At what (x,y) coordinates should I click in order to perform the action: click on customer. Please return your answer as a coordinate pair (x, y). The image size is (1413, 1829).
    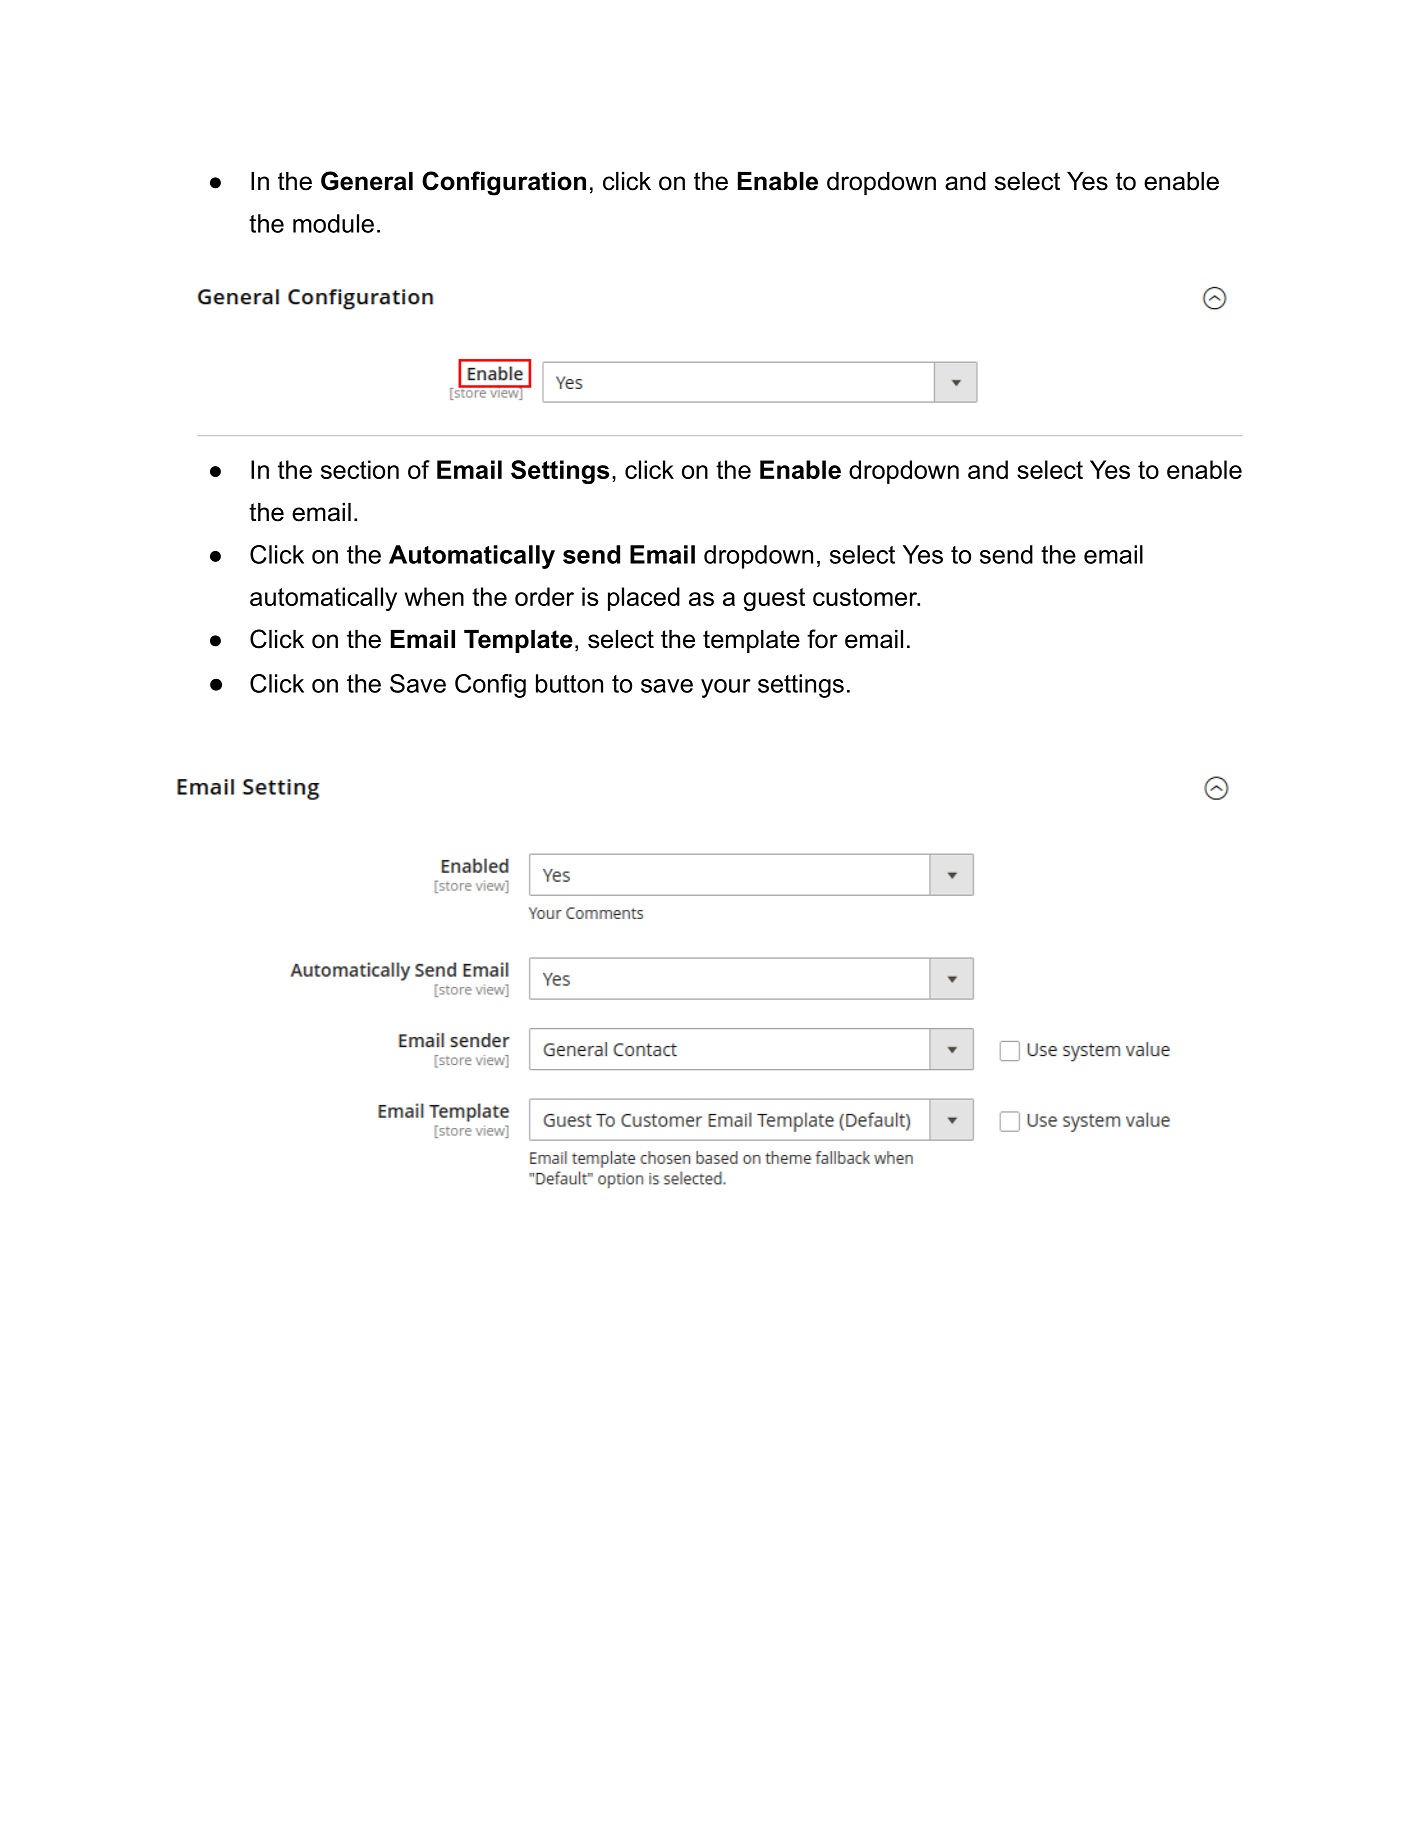
    Looking at the image, I should click on (866, 597).
